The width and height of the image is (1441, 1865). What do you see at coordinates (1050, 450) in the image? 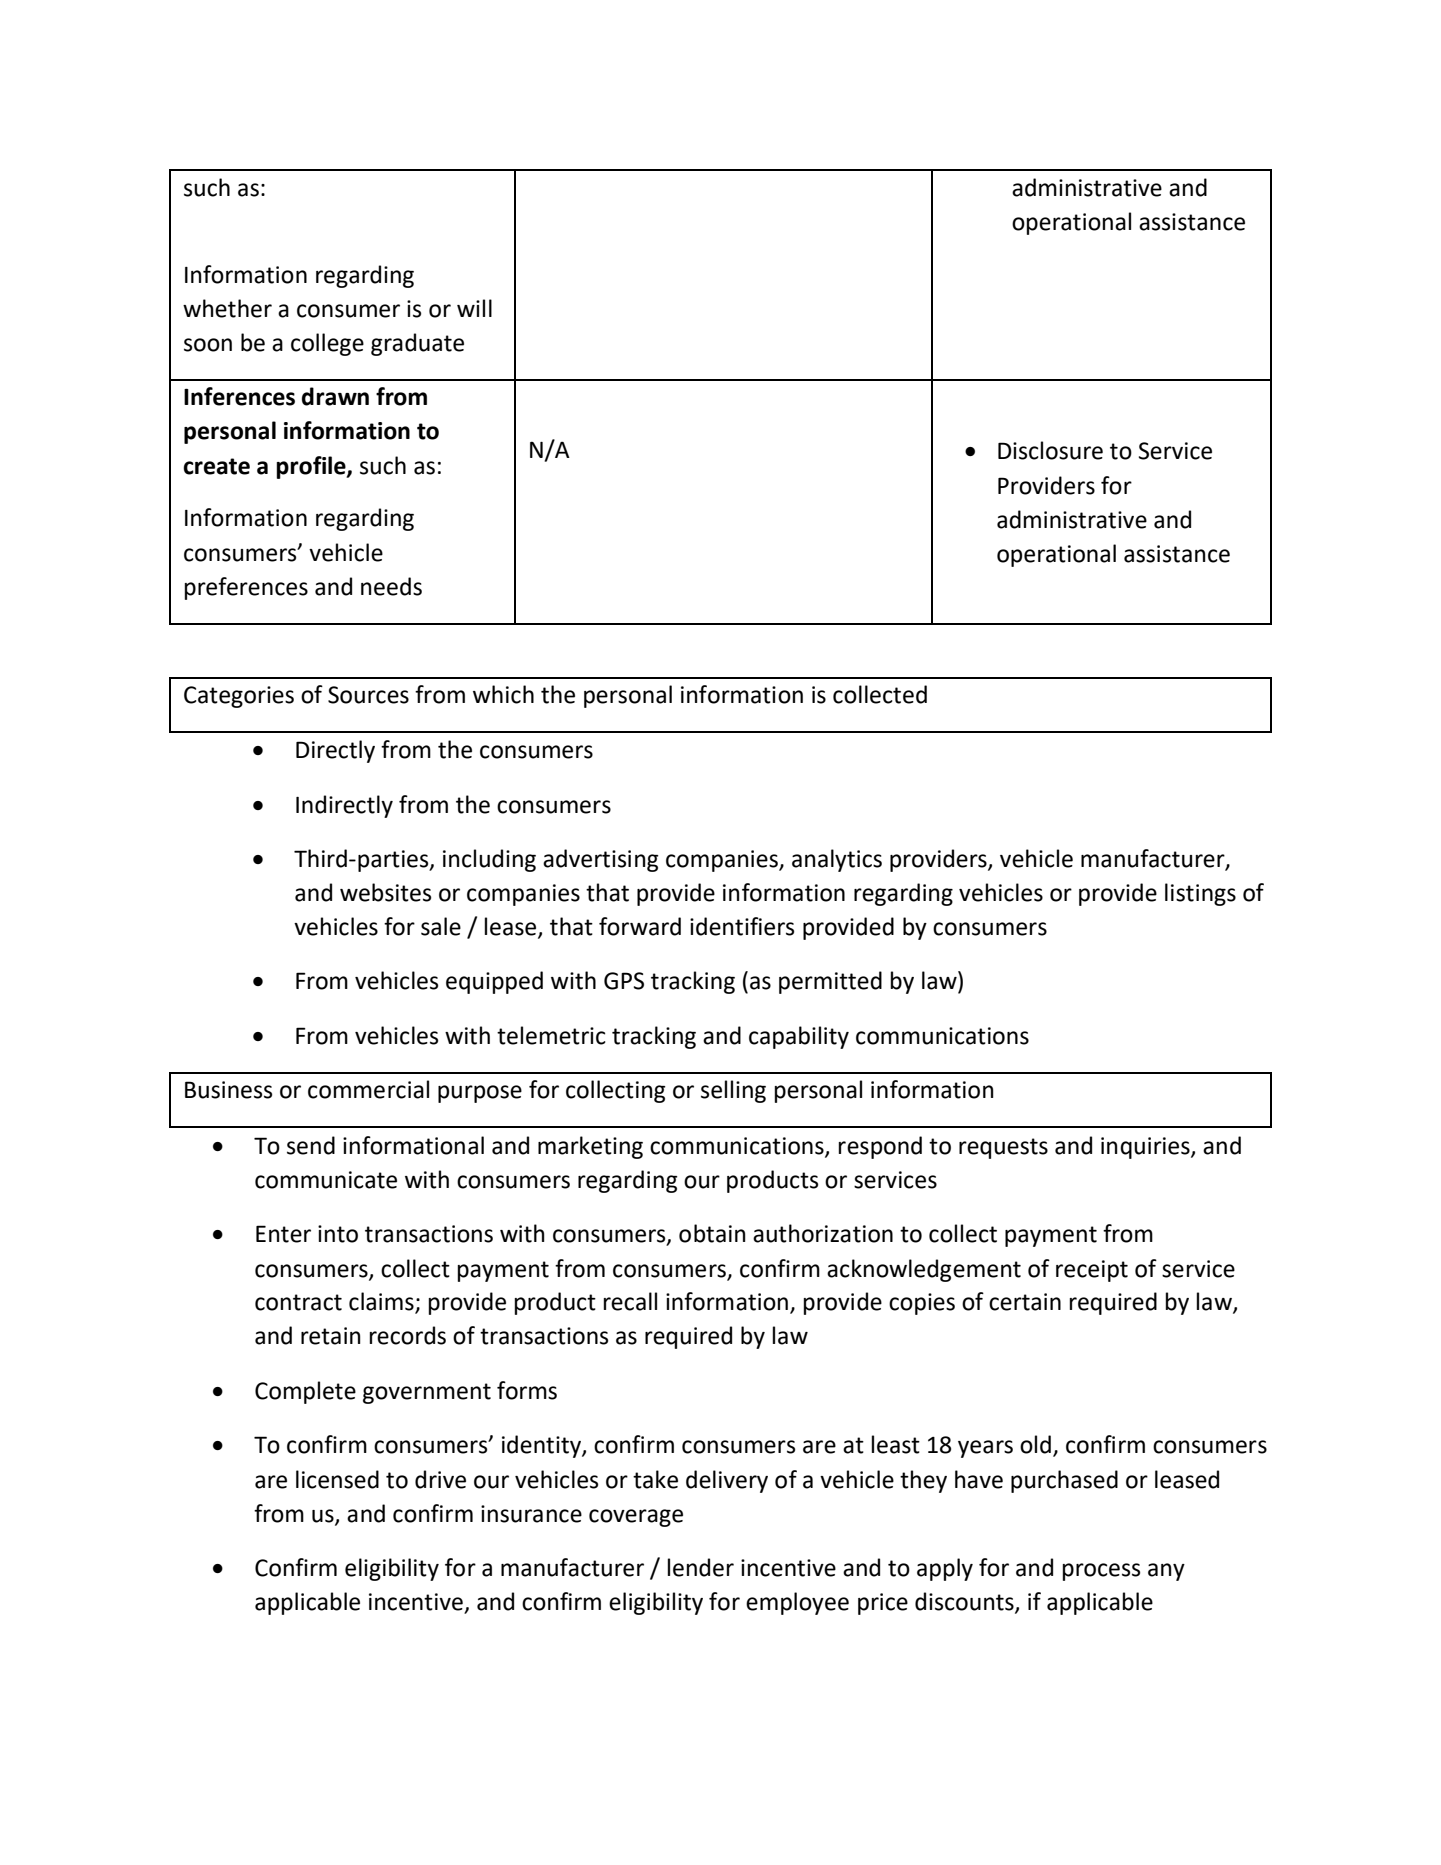
I see `Disclosure` at bounding box center [1050, 450].
